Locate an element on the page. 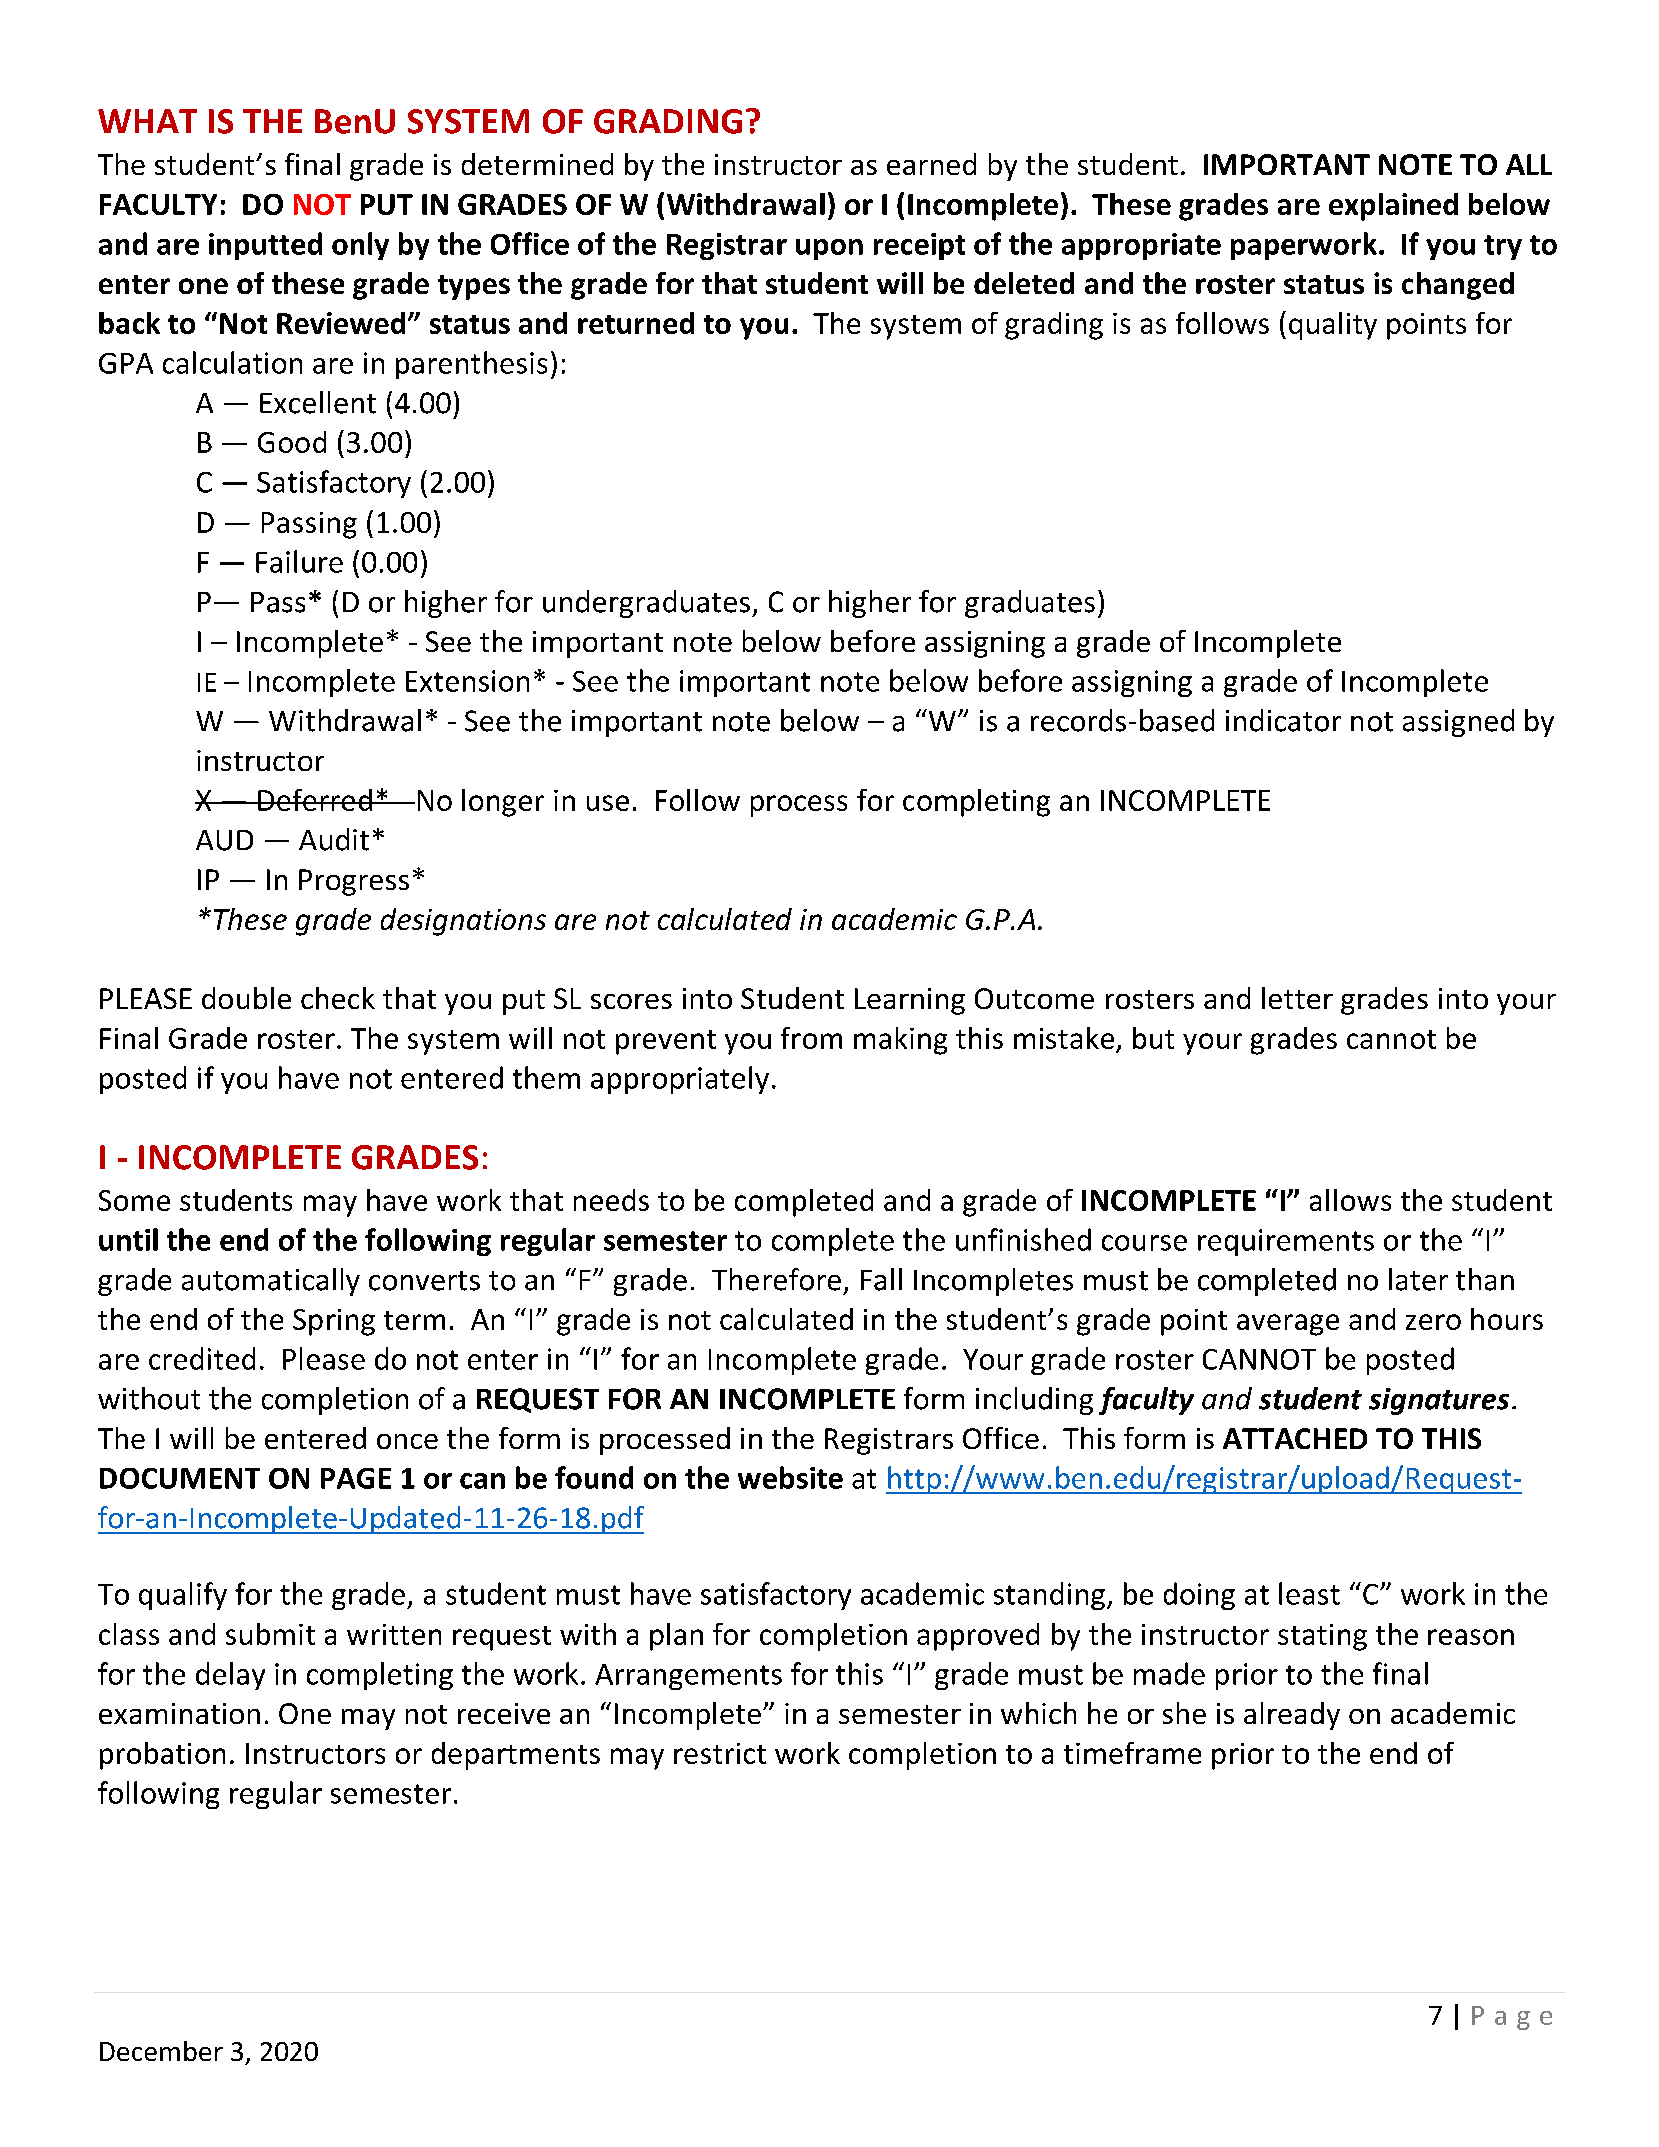  use is located at coordinates (608, 803).
